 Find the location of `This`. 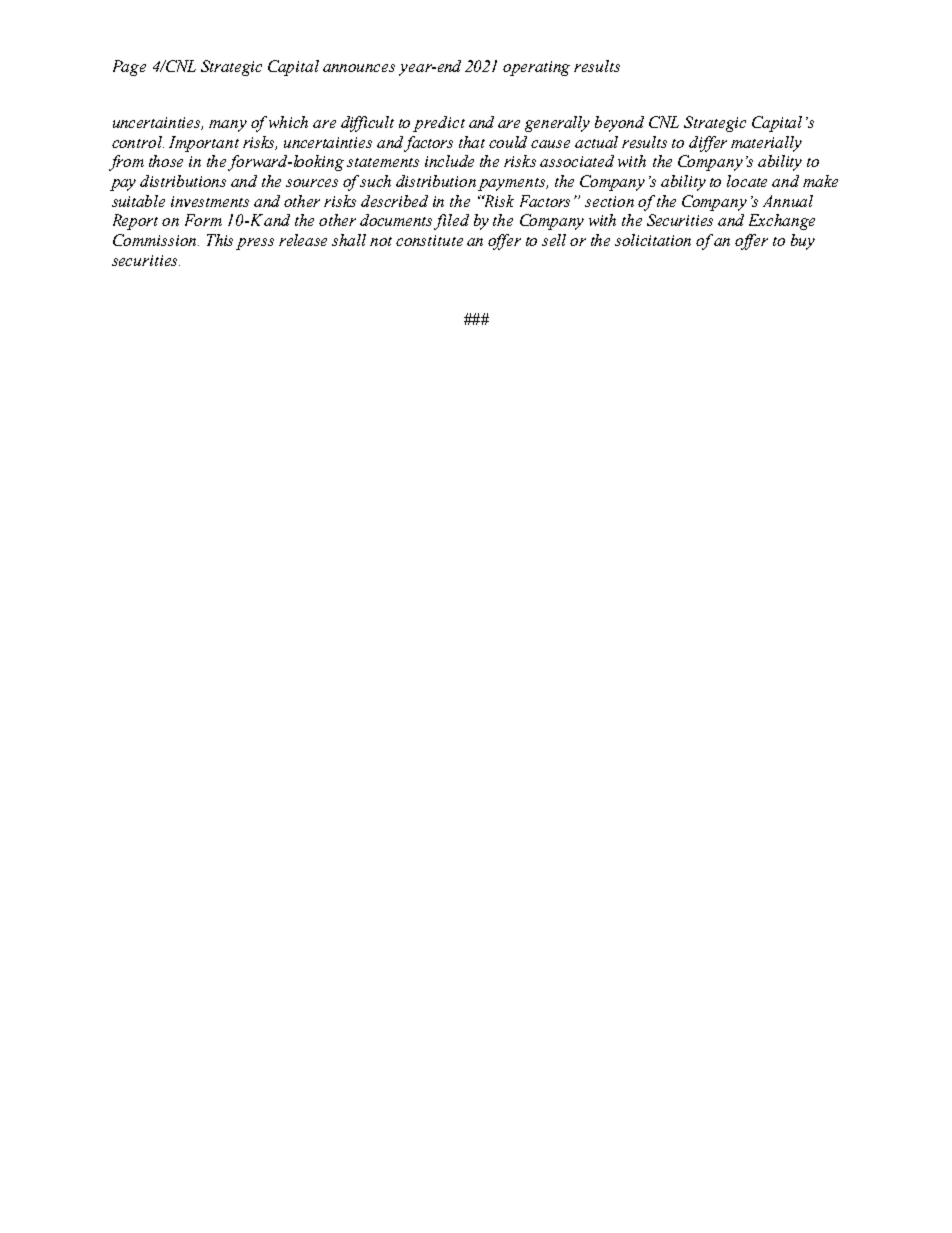

This is located at coordinates (220, 240).
